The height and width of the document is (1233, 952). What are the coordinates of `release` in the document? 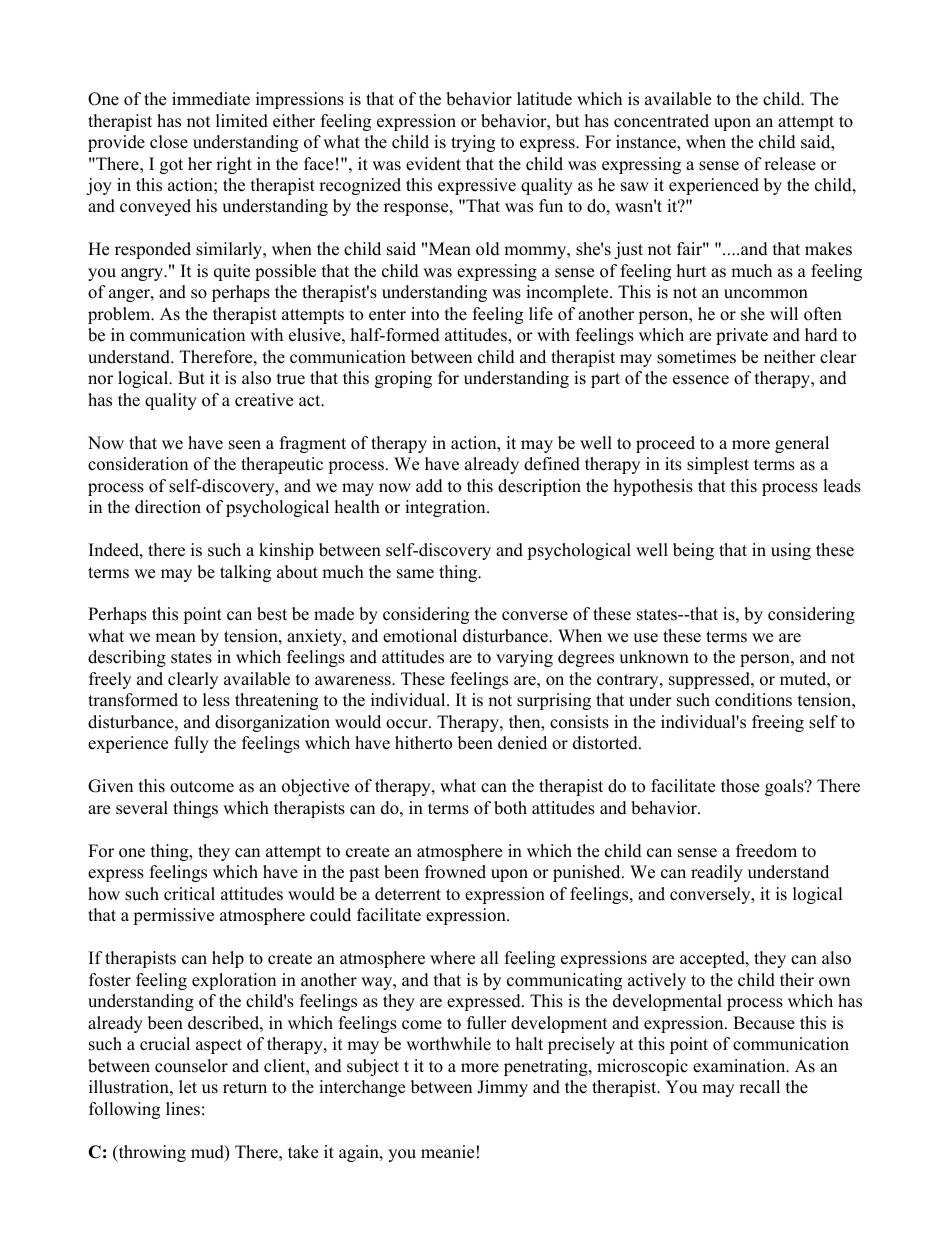 It's located at (790, 164).
